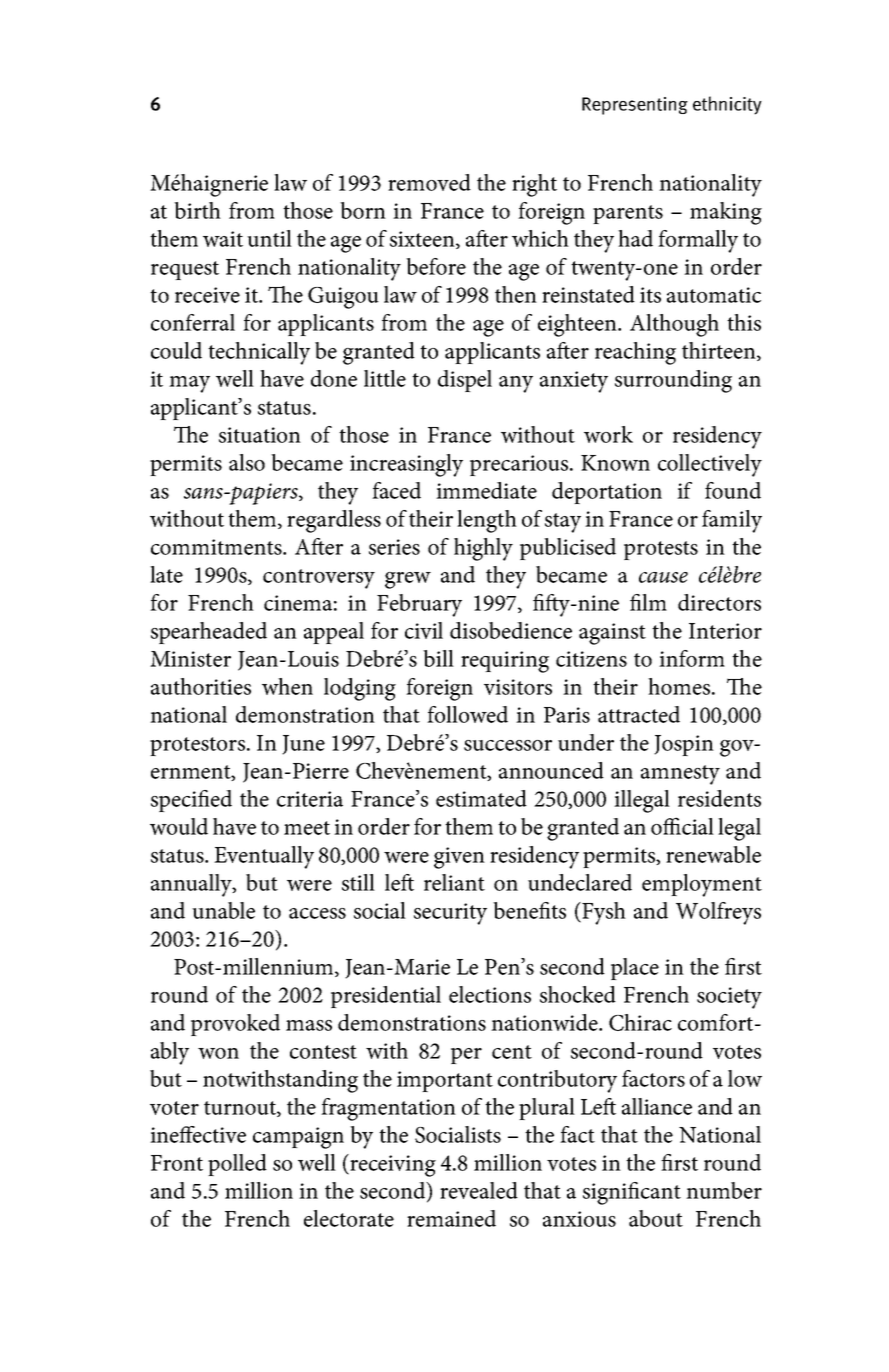 The image size is (889, 1372). Describe the element at coordinates (661, 550) in the screenshot. I see `protests` at that location.
